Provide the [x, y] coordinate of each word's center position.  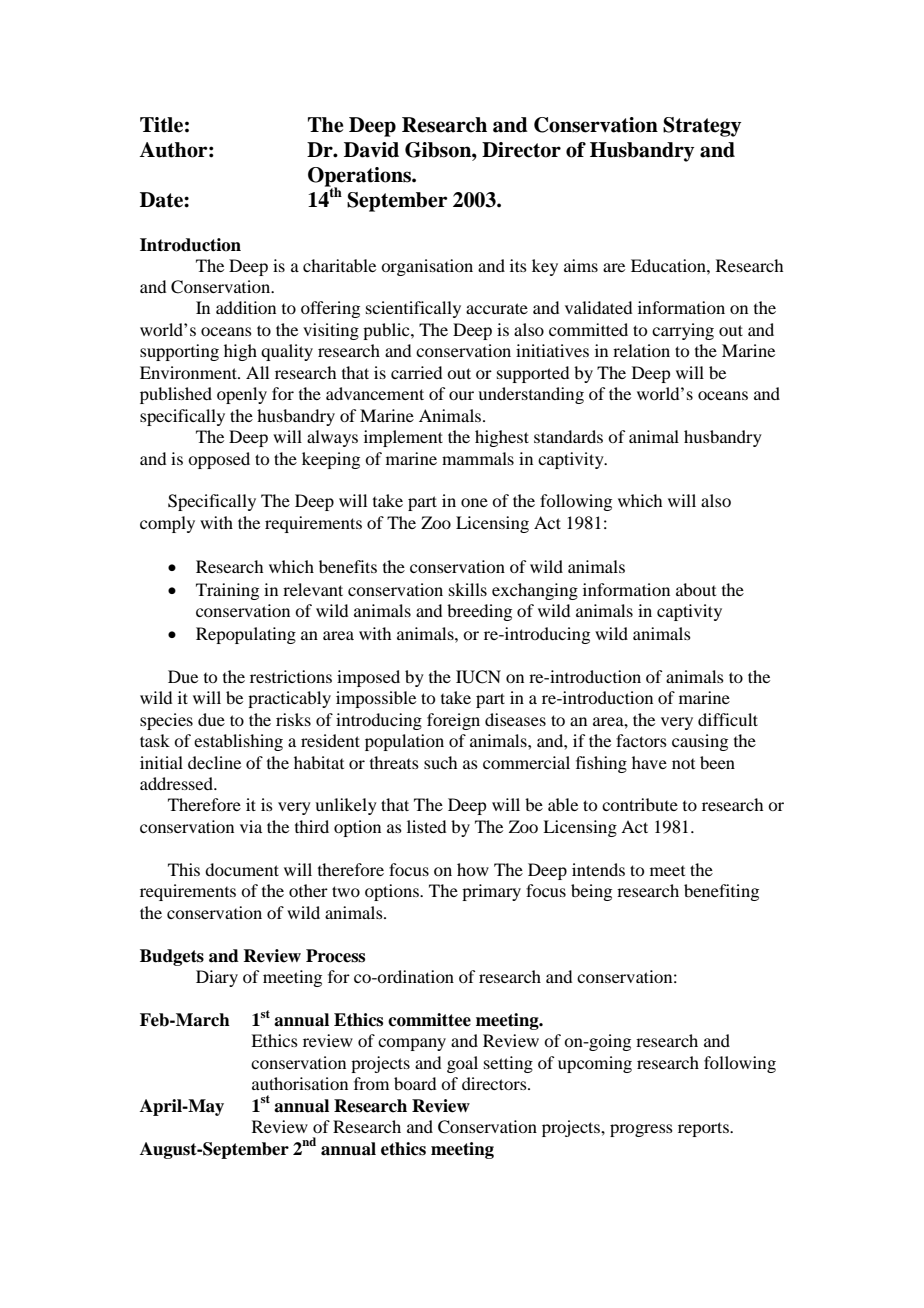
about [696, 589]
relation [641, 350]
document [242, 869]
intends [598, 869]
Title [161, 125]
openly [242, 395]
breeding [479, 612]
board [415, 1083]
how [473, 869]
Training [227, 591]
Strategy [702, 127]
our [461, 395]
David [371, 150]
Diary [217, 978]
